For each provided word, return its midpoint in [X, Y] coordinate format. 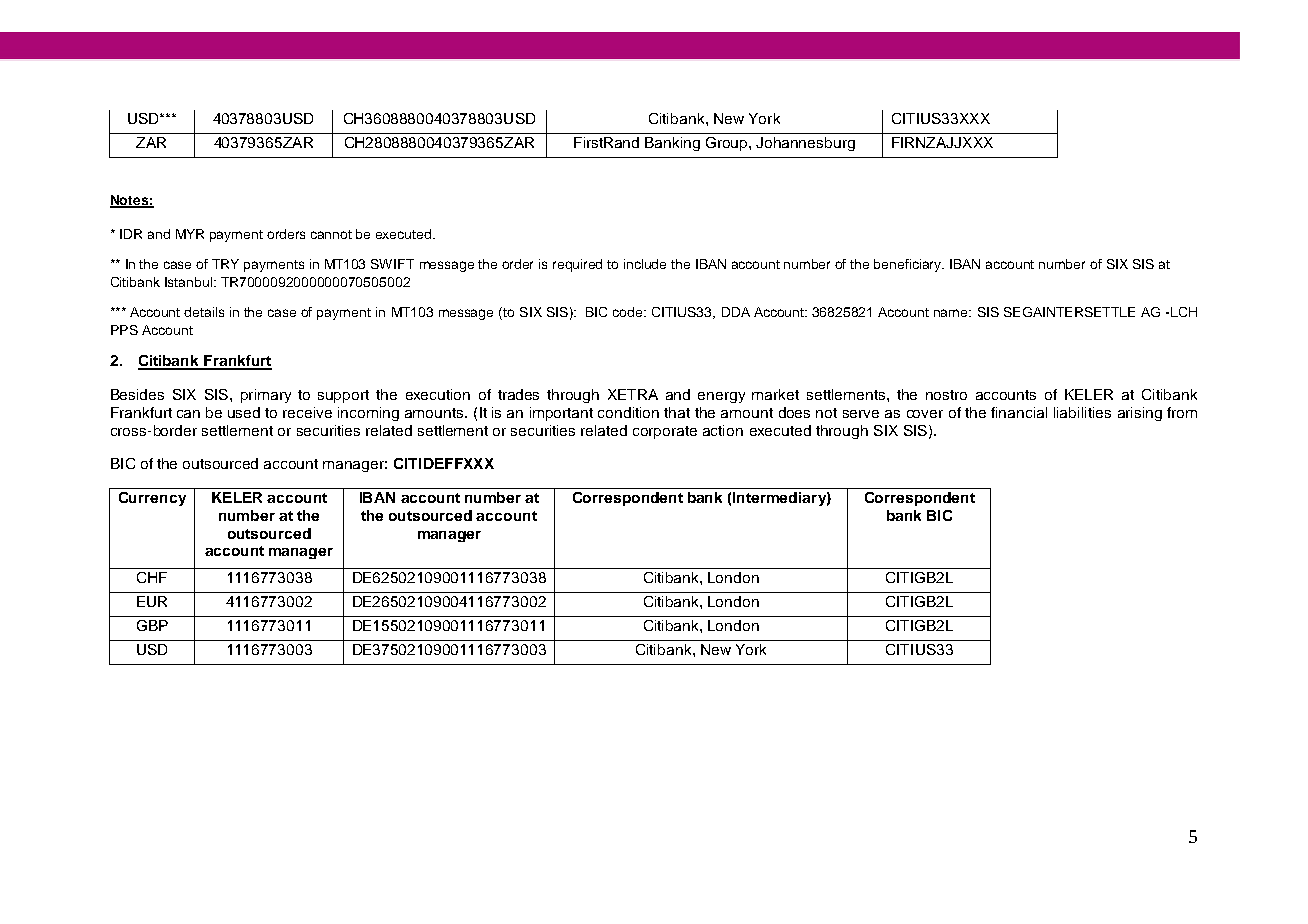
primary [266, 396]
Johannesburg [805, 144]
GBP [152, 625]
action [723, 430]
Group [728, 144]
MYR [190, 234]
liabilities [1082, 412]
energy [721, 397]
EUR [152, 601]
